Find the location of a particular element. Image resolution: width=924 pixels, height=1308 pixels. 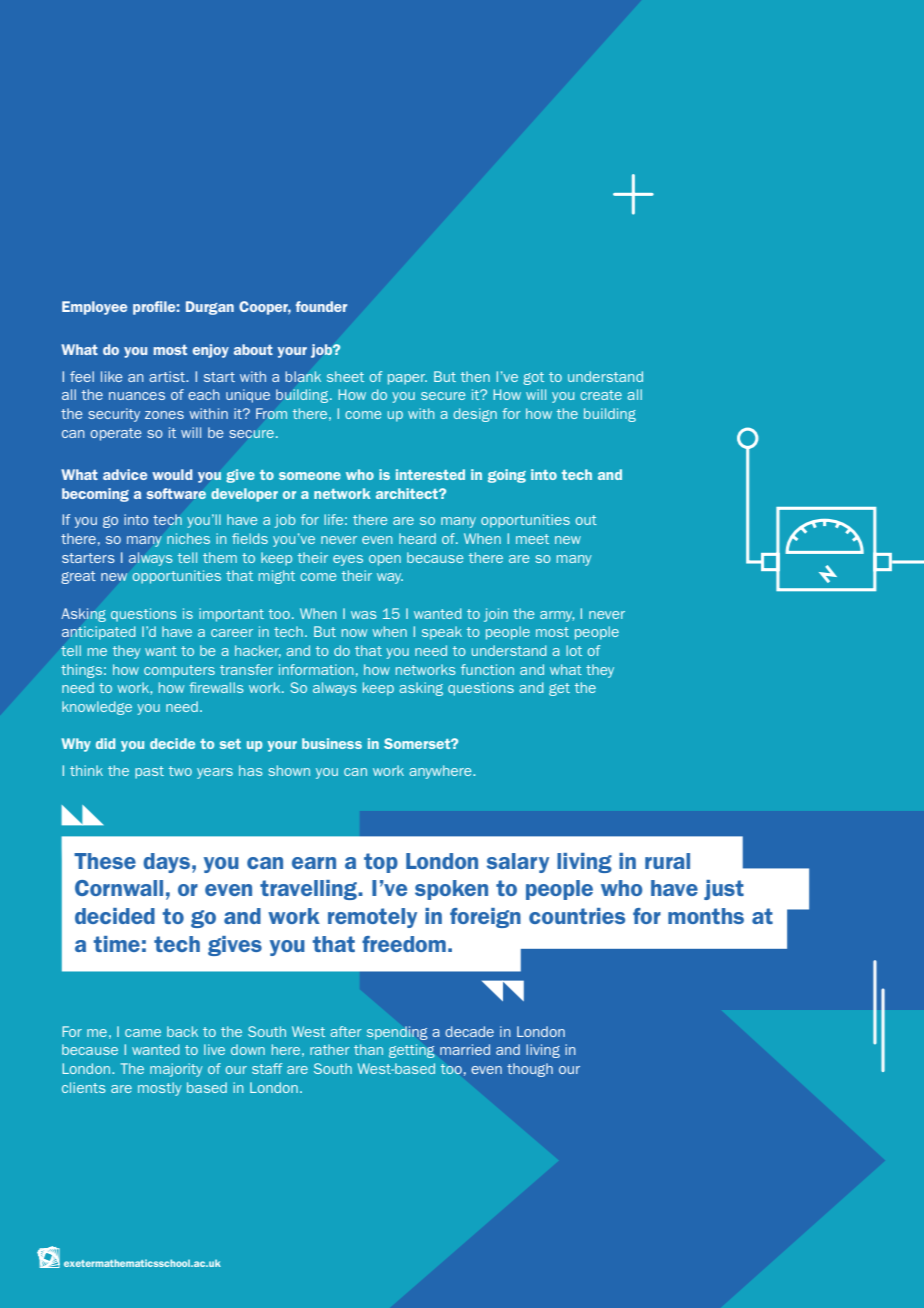

though is located at coordinates (530, 1070).
